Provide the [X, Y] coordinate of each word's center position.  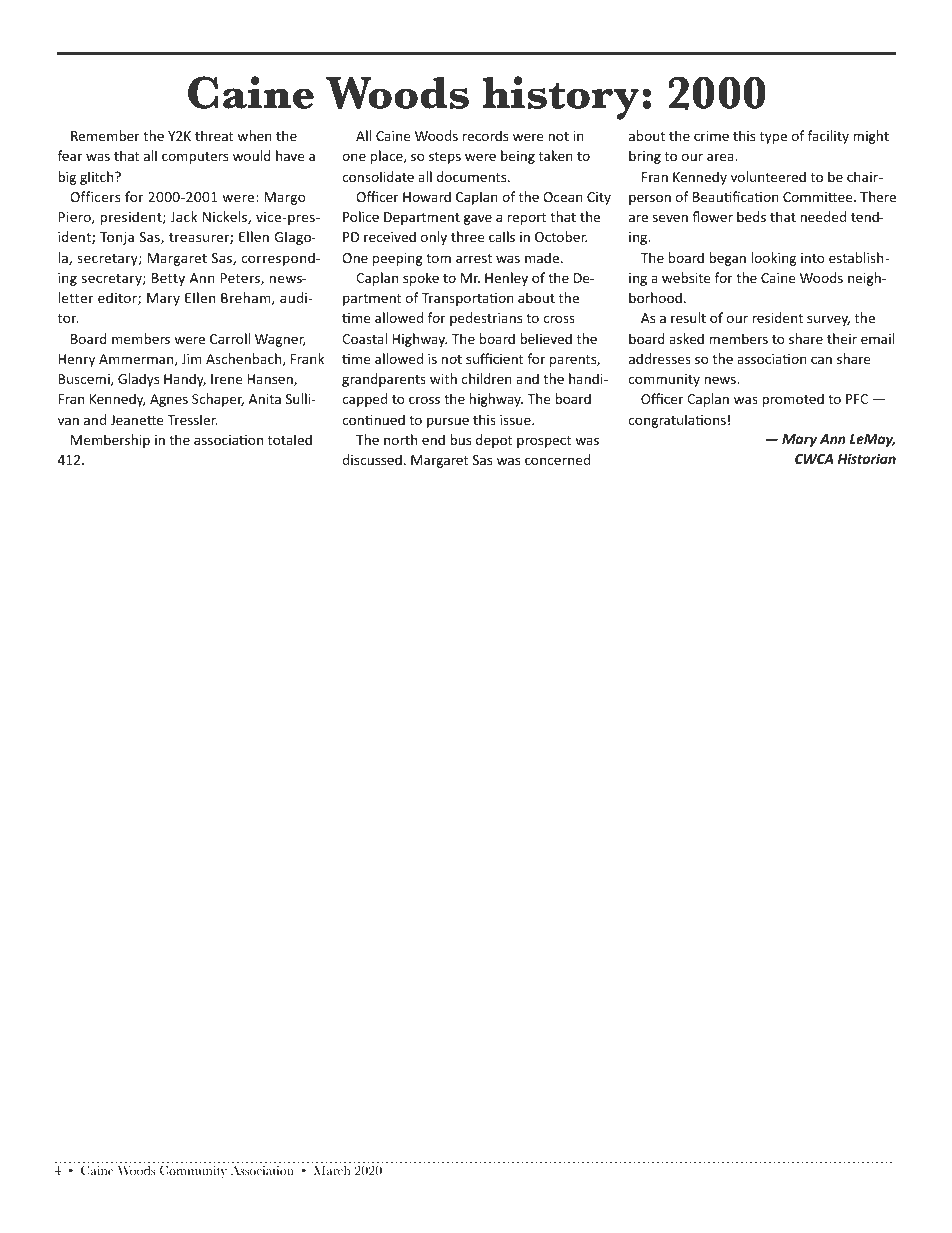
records [485, 135]
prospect [544, 442]
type [773, 138]
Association [262, 1170]
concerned [557, 459]
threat [214, 135]
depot [494, 441]
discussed [372, 459]
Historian [867, 458]
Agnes [169, 400]
